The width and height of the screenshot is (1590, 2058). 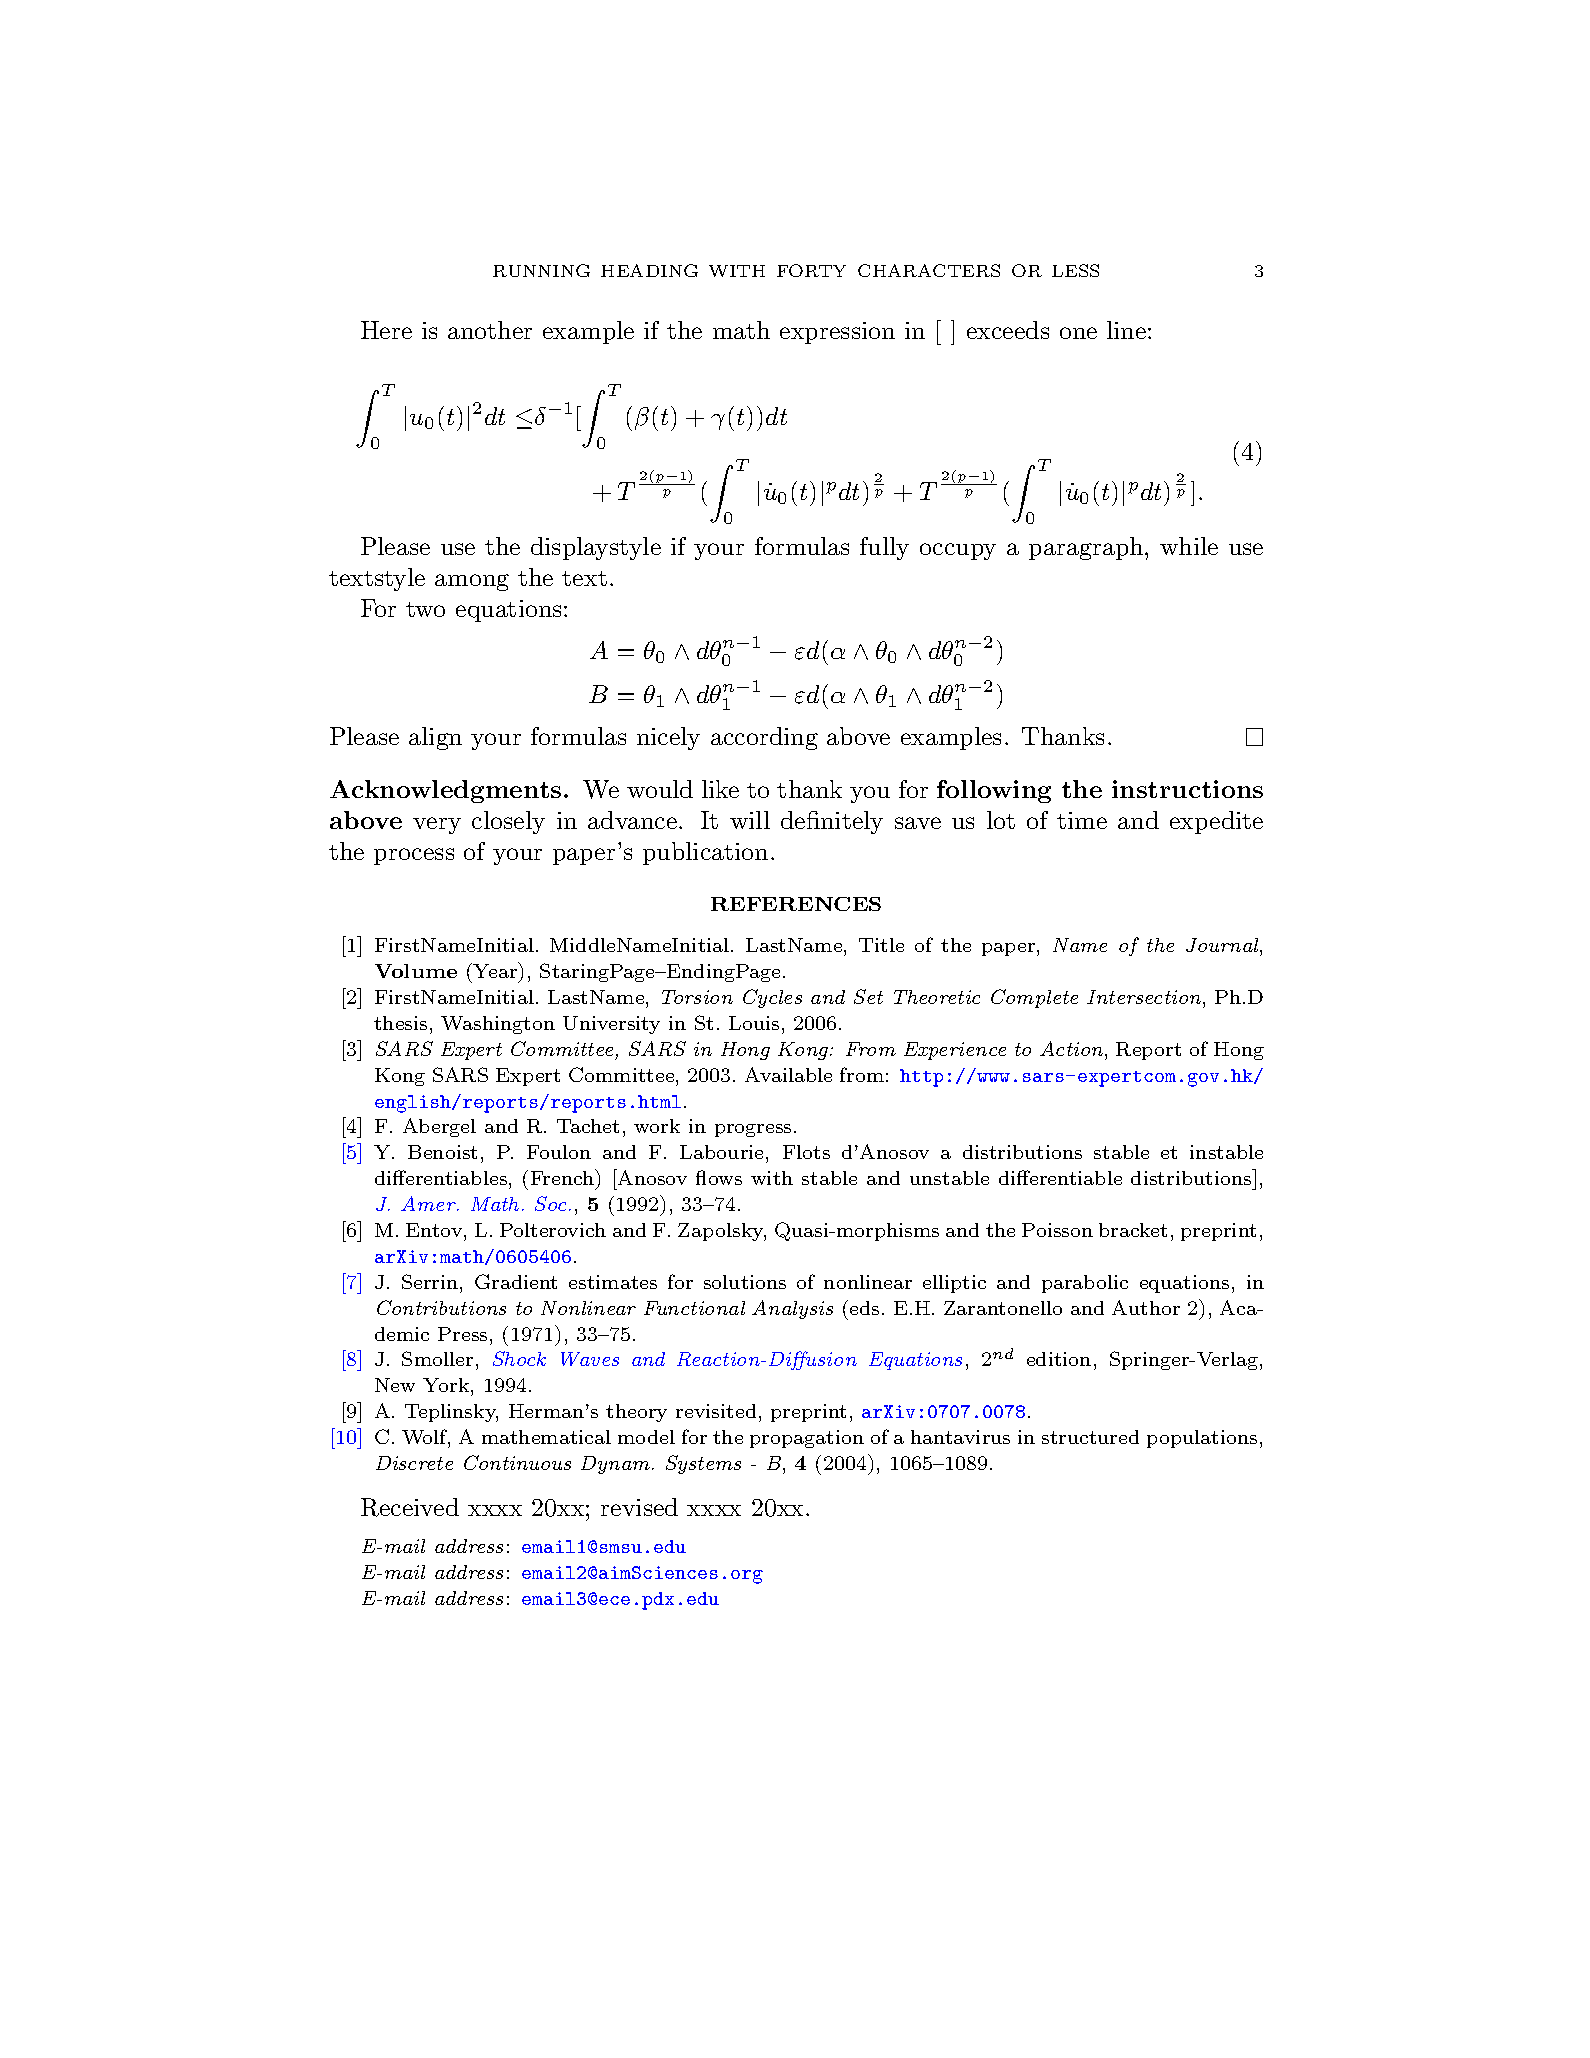 I want to click on time, so click(x=1082, y=820).
